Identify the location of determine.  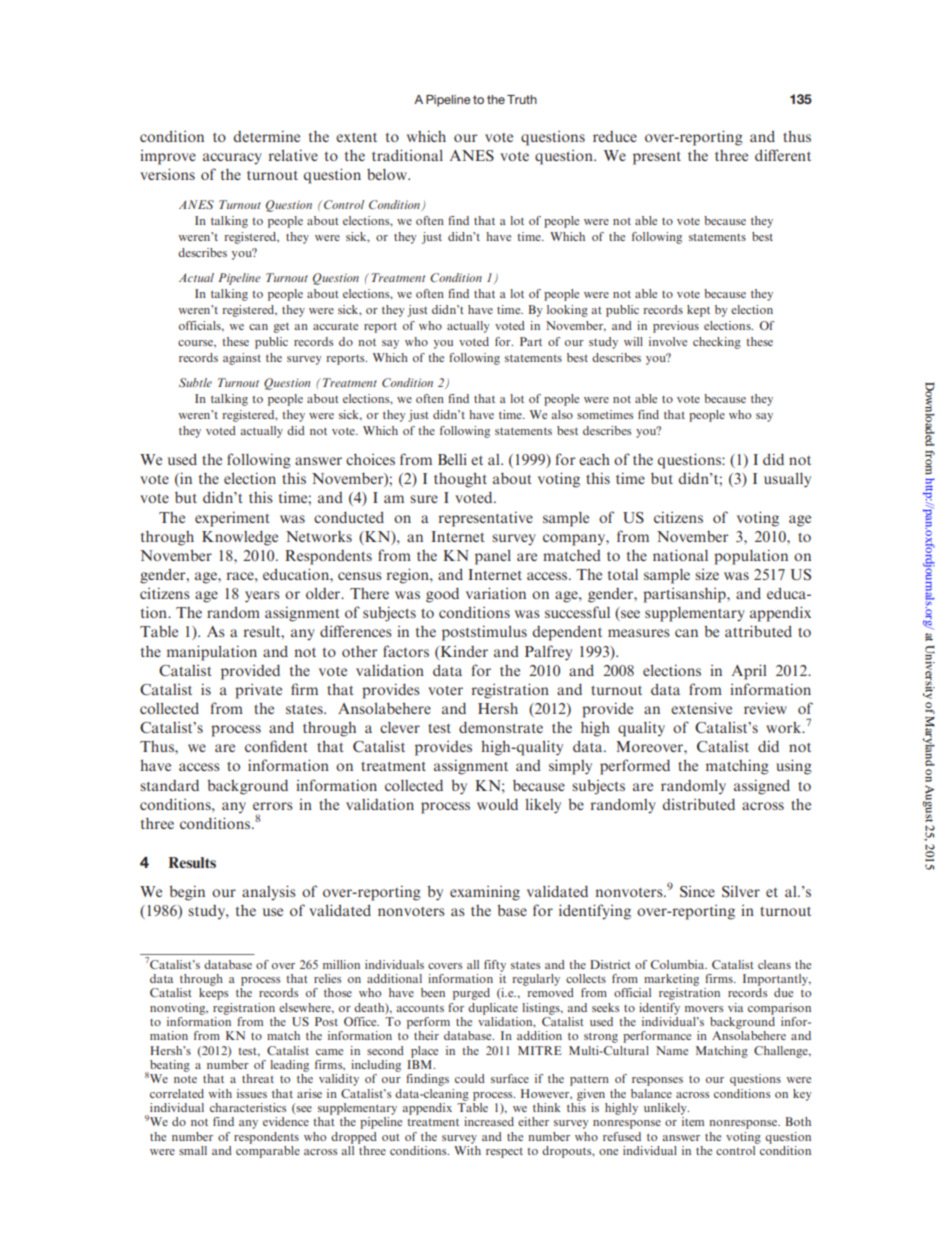
(266, 136).
